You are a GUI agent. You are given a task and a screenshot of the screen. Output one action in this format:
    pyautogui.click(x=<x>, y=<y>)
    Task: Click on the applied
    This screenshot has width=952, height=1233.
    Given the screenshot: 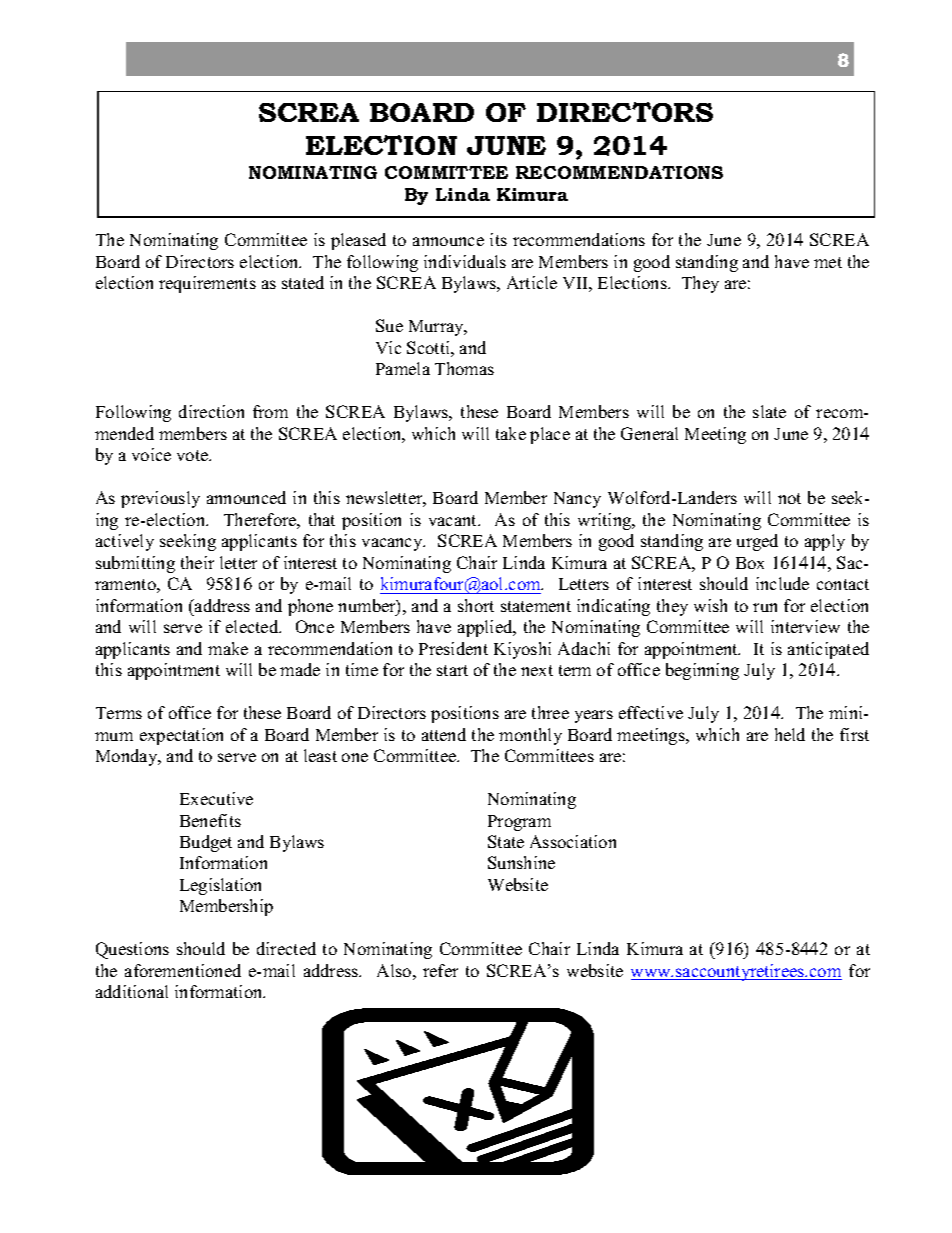 What is the action you would take?
    pyautogui.click(x=486, y=628)
